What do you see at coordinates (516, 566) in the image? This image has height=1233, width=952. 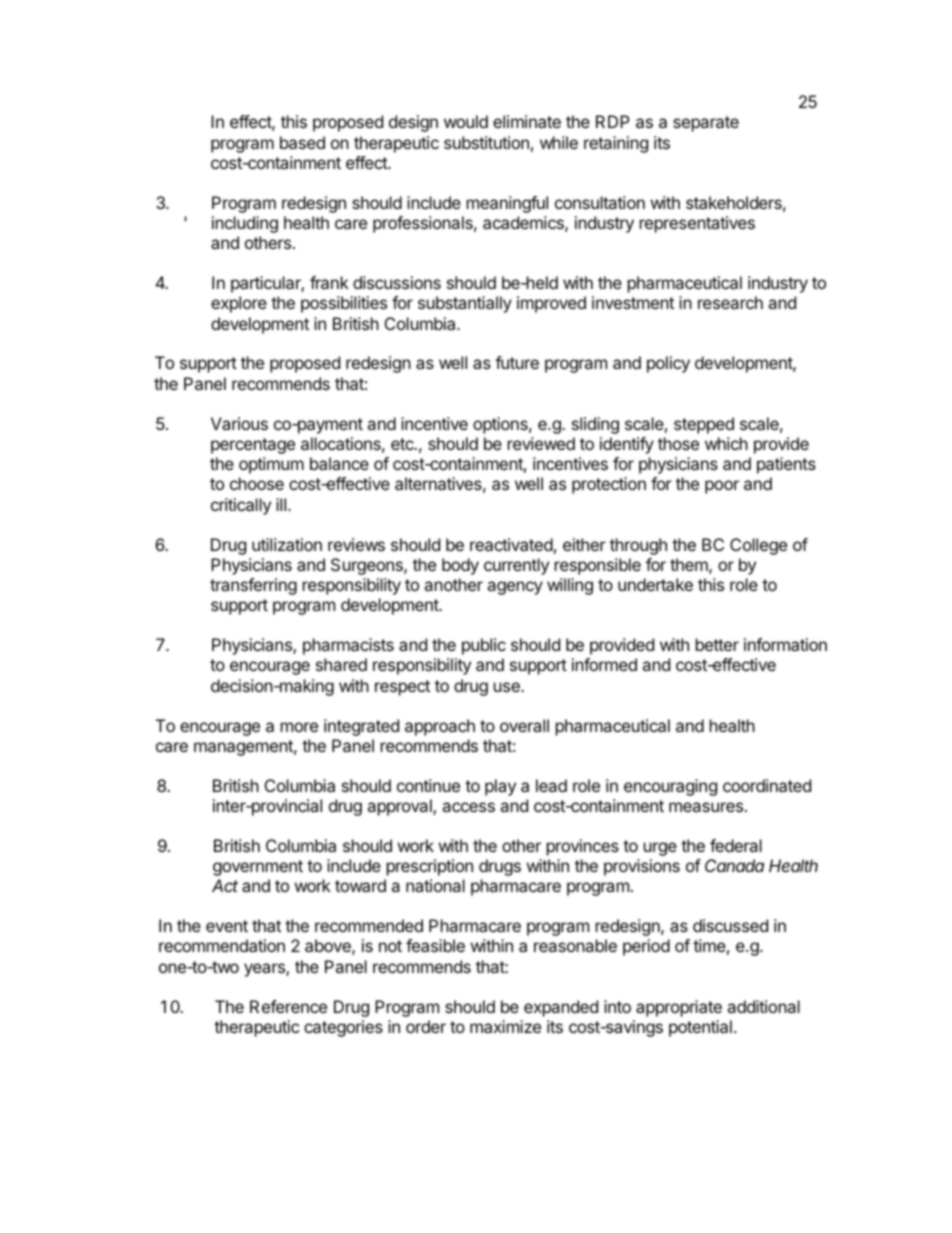 I see `currently` at bounding box center [516, 566].
